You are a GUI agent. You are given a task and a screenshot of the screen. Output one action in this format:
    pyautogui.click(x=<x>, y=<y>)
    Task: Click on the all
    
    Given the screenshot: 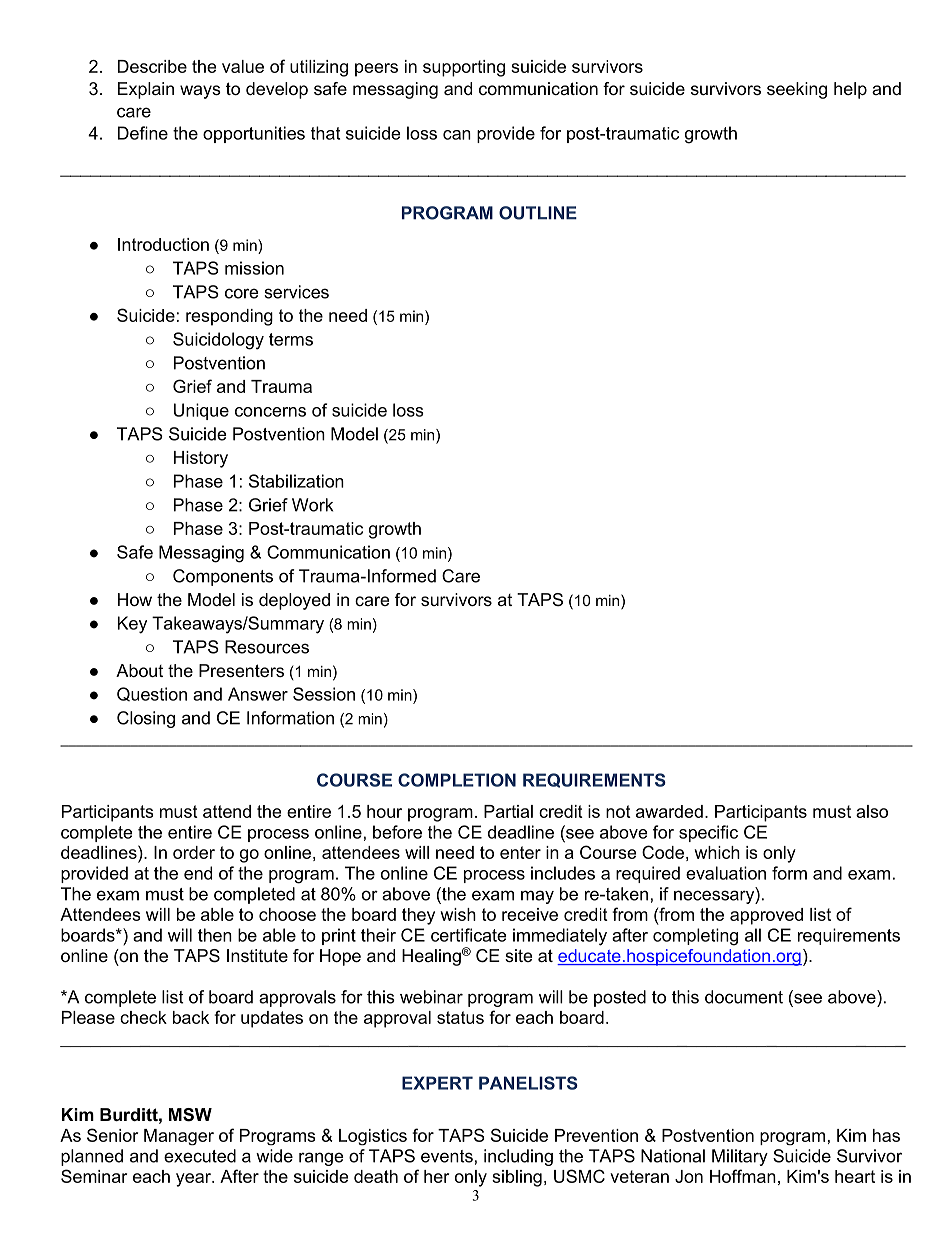 What is the action you would take?
    pyautogui.click(x=753, y=935)
